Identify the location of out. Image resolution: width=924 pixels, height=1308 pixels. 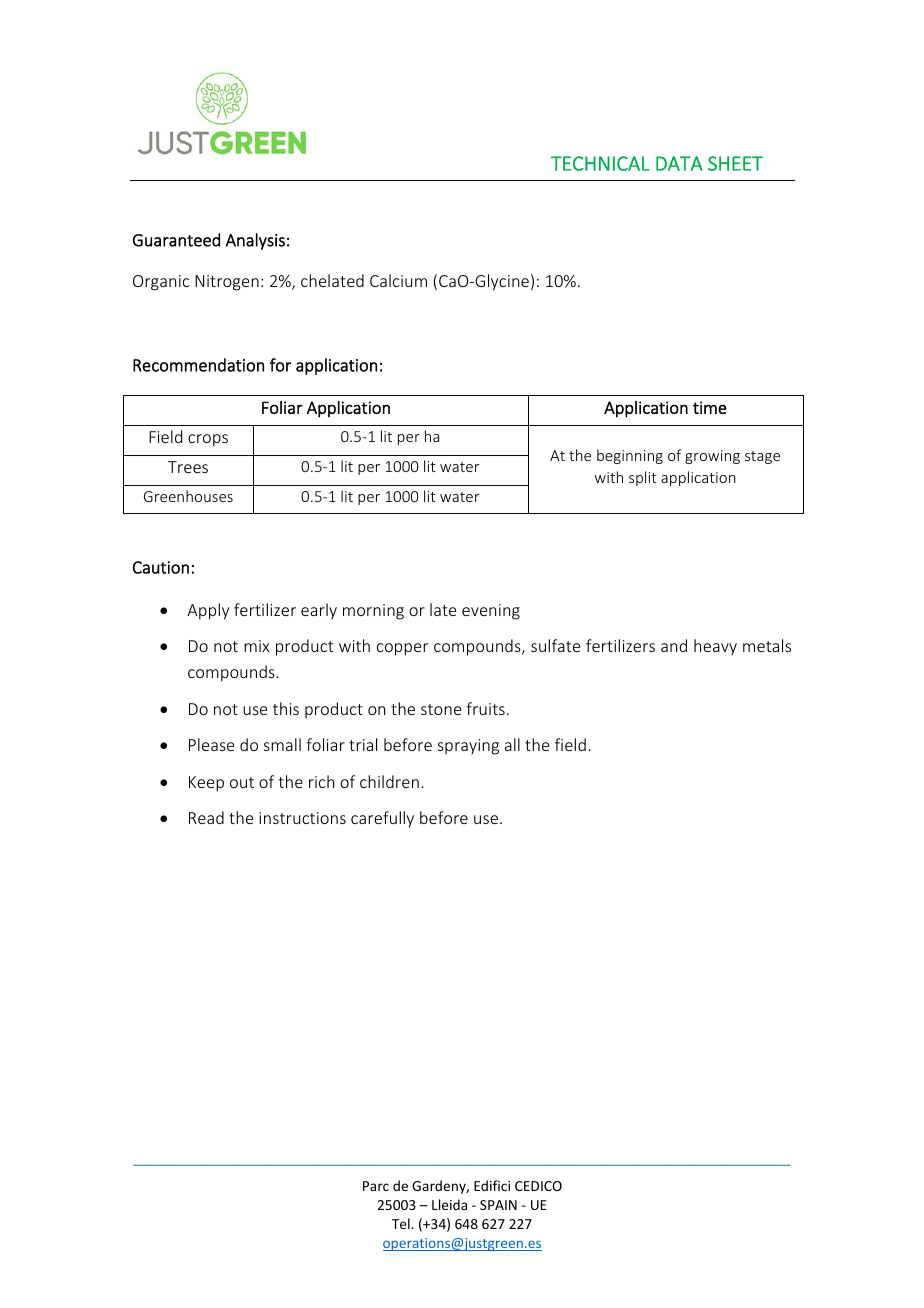
(242, 782).
